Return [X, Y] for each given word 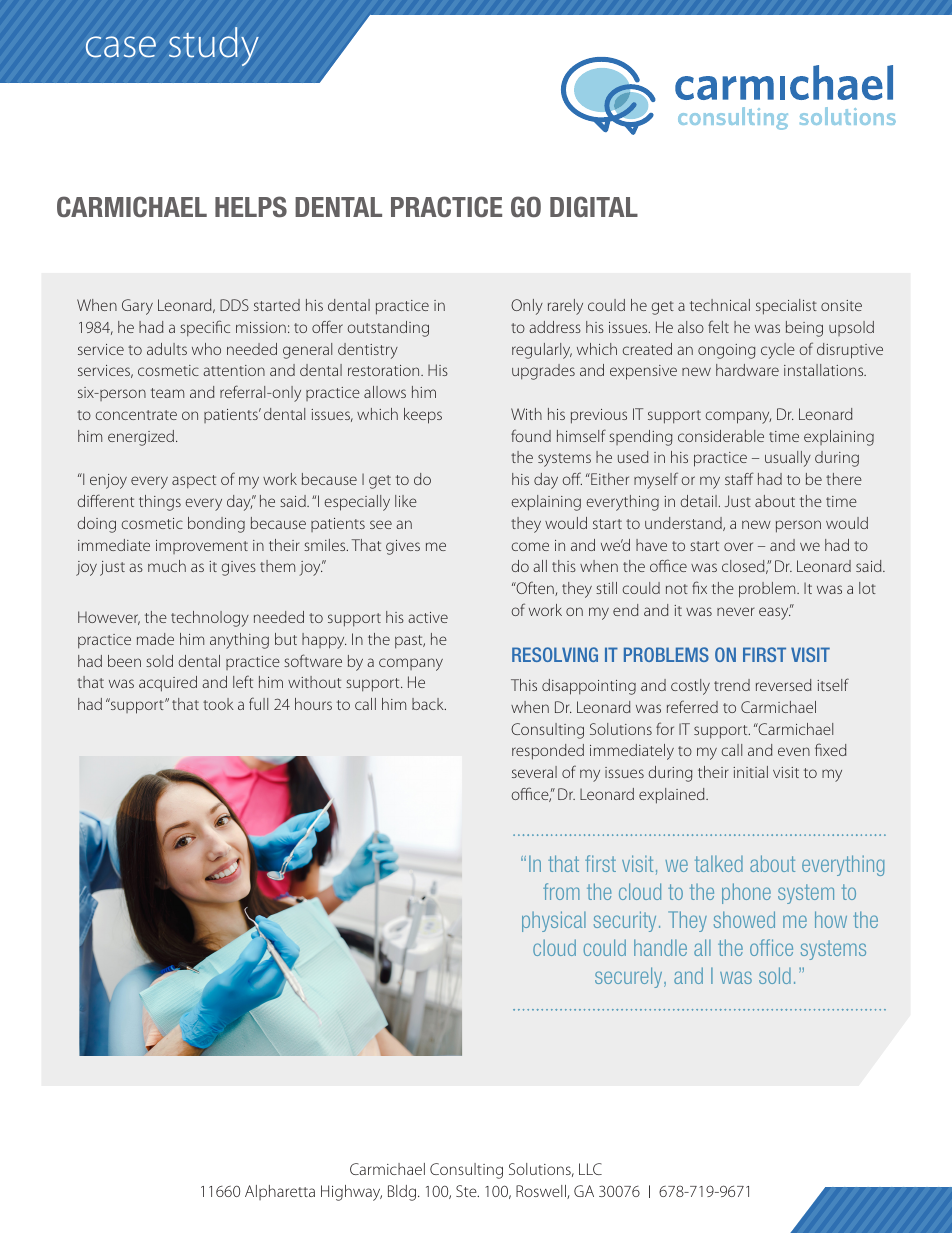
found [531, 435]
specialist [786, 307]
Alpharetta [280, 1192]
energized [141, 438]
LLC [590, 1169]
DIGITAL [594, 206]
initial [750, 772]
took [218, 704]
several [534, 772]
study [214, 46]
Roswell [542, 1192]
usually [788, 459]
